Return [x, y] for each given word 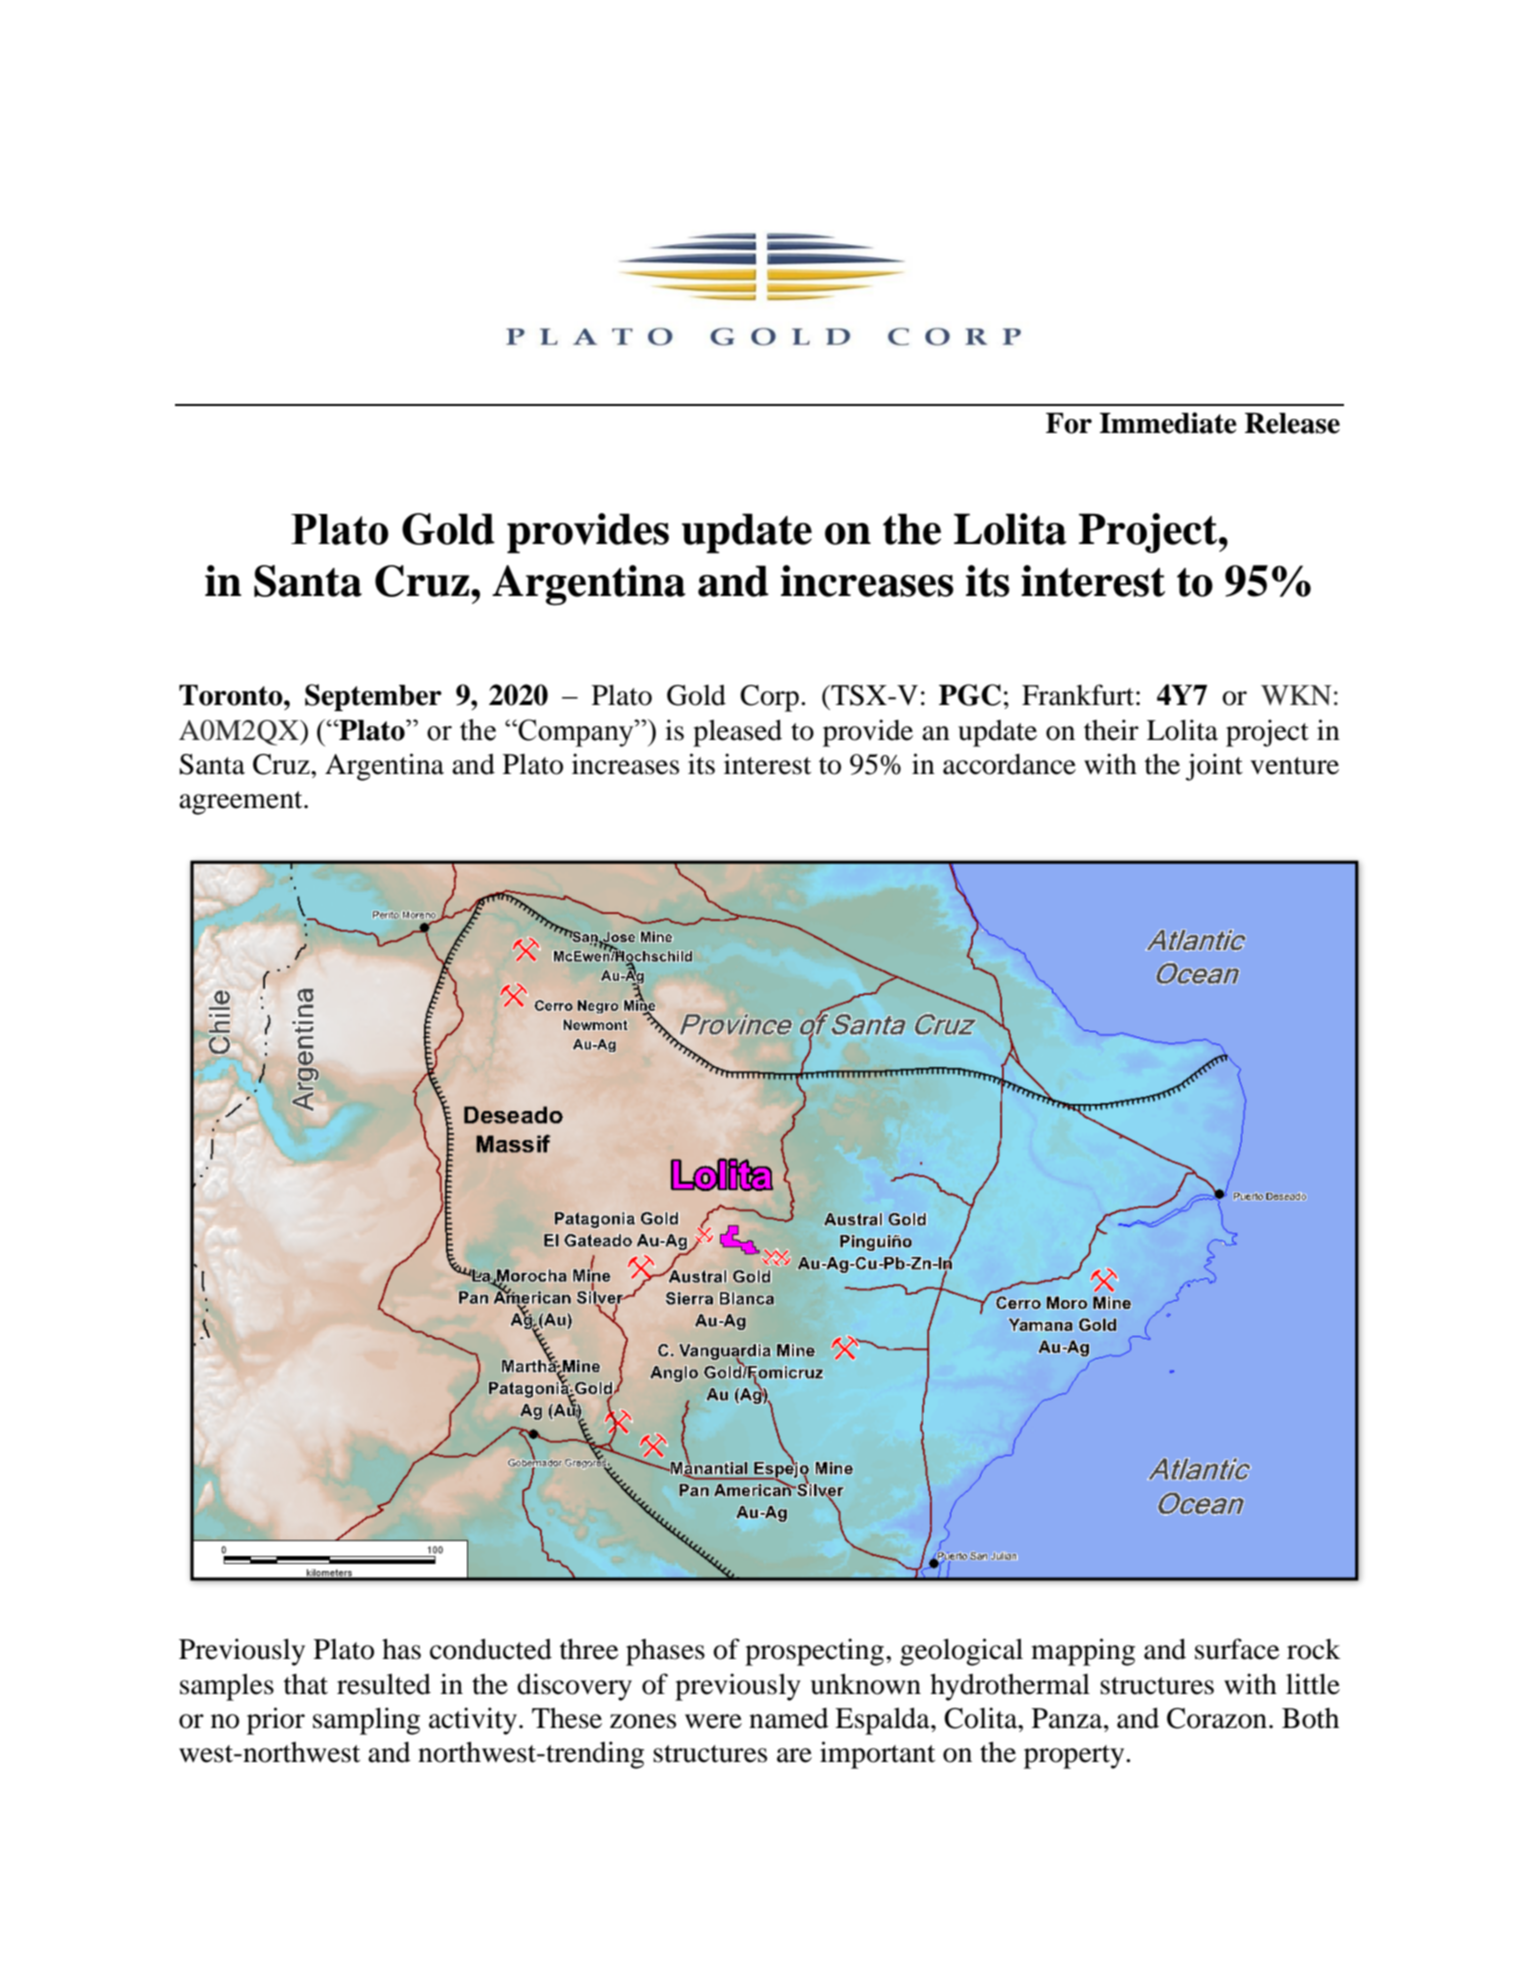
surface [1237, 1649]
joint [1214, 767]
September [373, 697]
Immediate [1168, 423]
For [1069, 423]
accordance [1009, 764]
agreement [242, 803]
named [789, 1718]
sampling [366, 1721]
